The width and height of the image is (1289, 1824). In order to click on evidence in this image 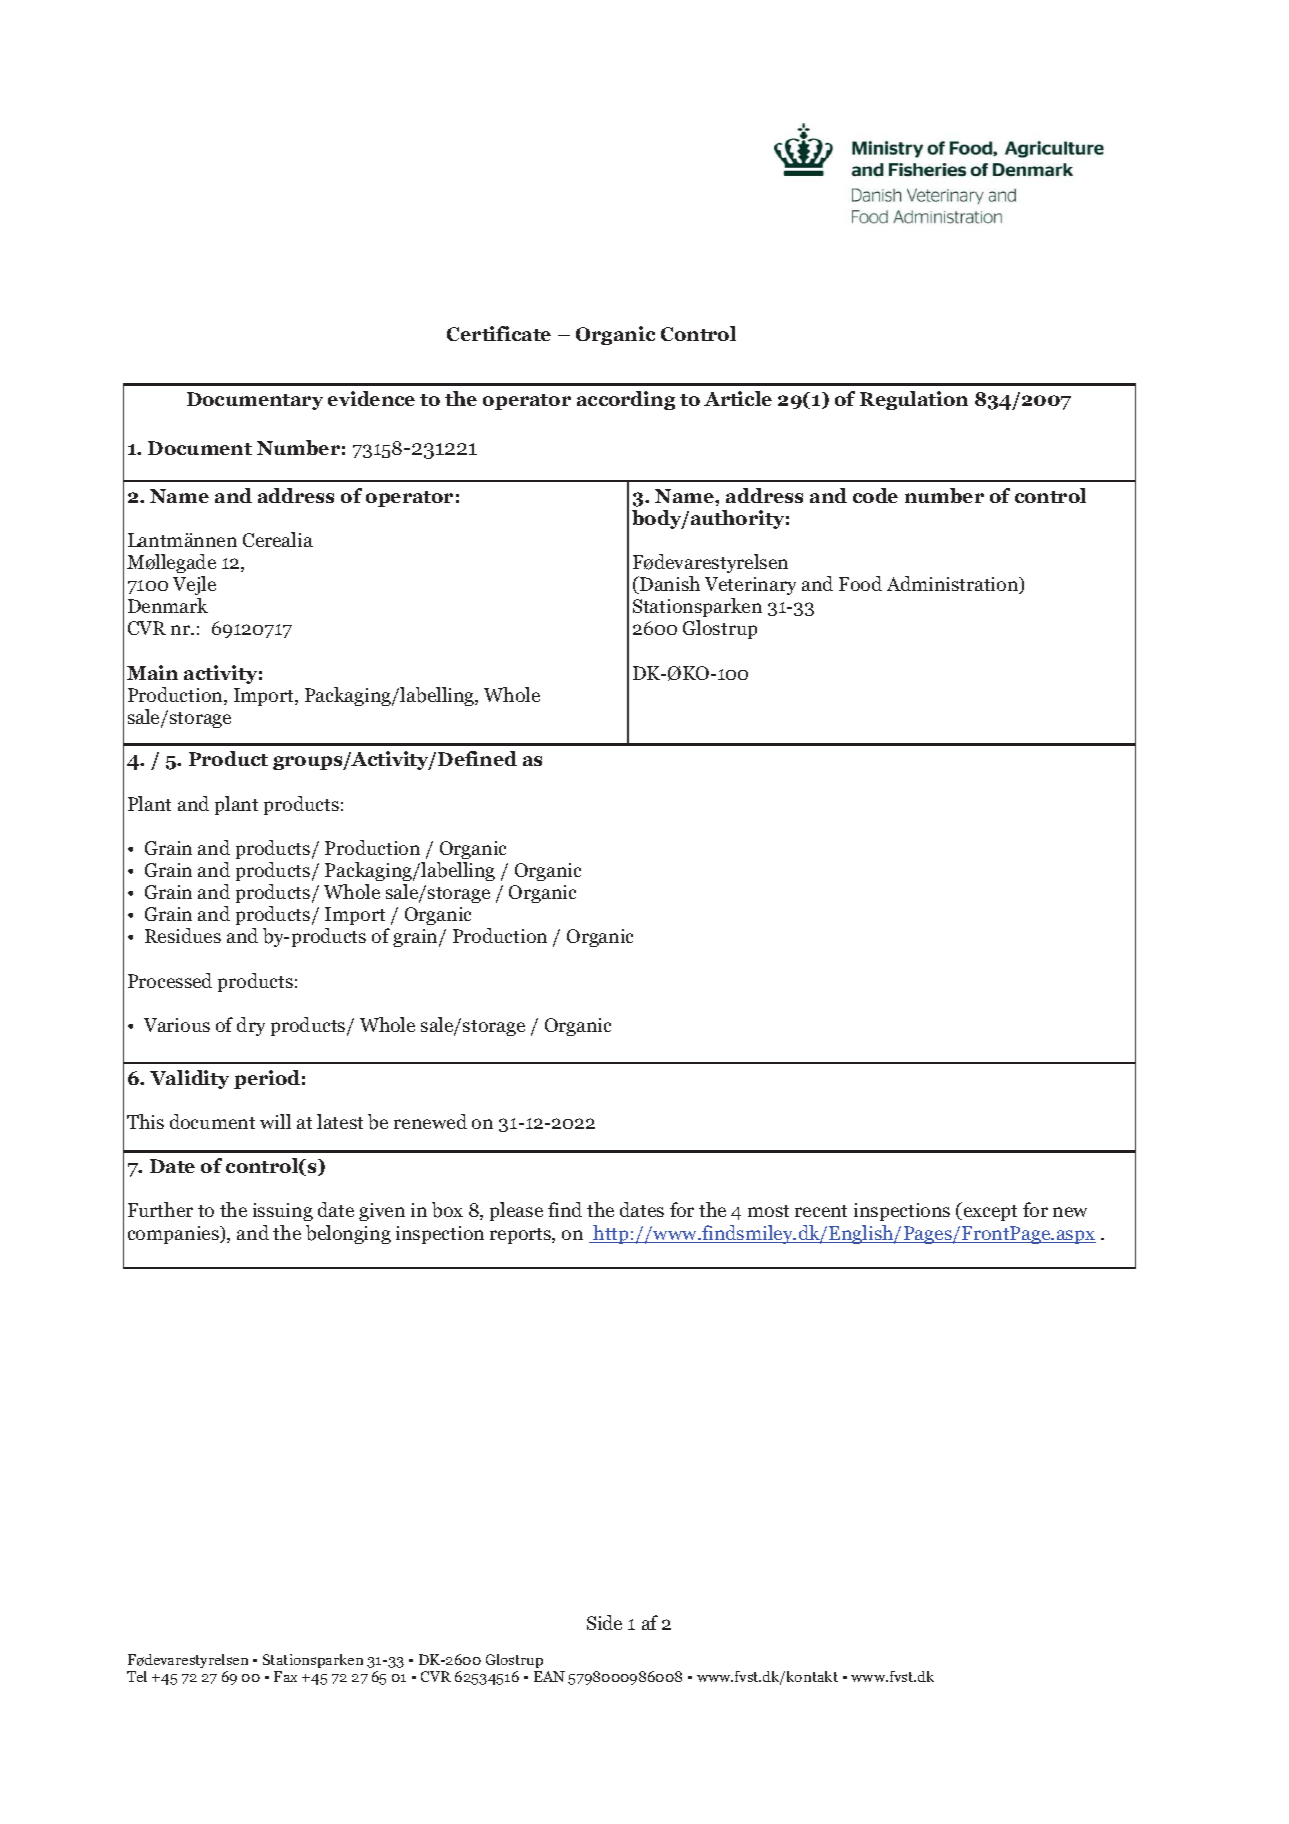, I will do `click(371, 398)`.
